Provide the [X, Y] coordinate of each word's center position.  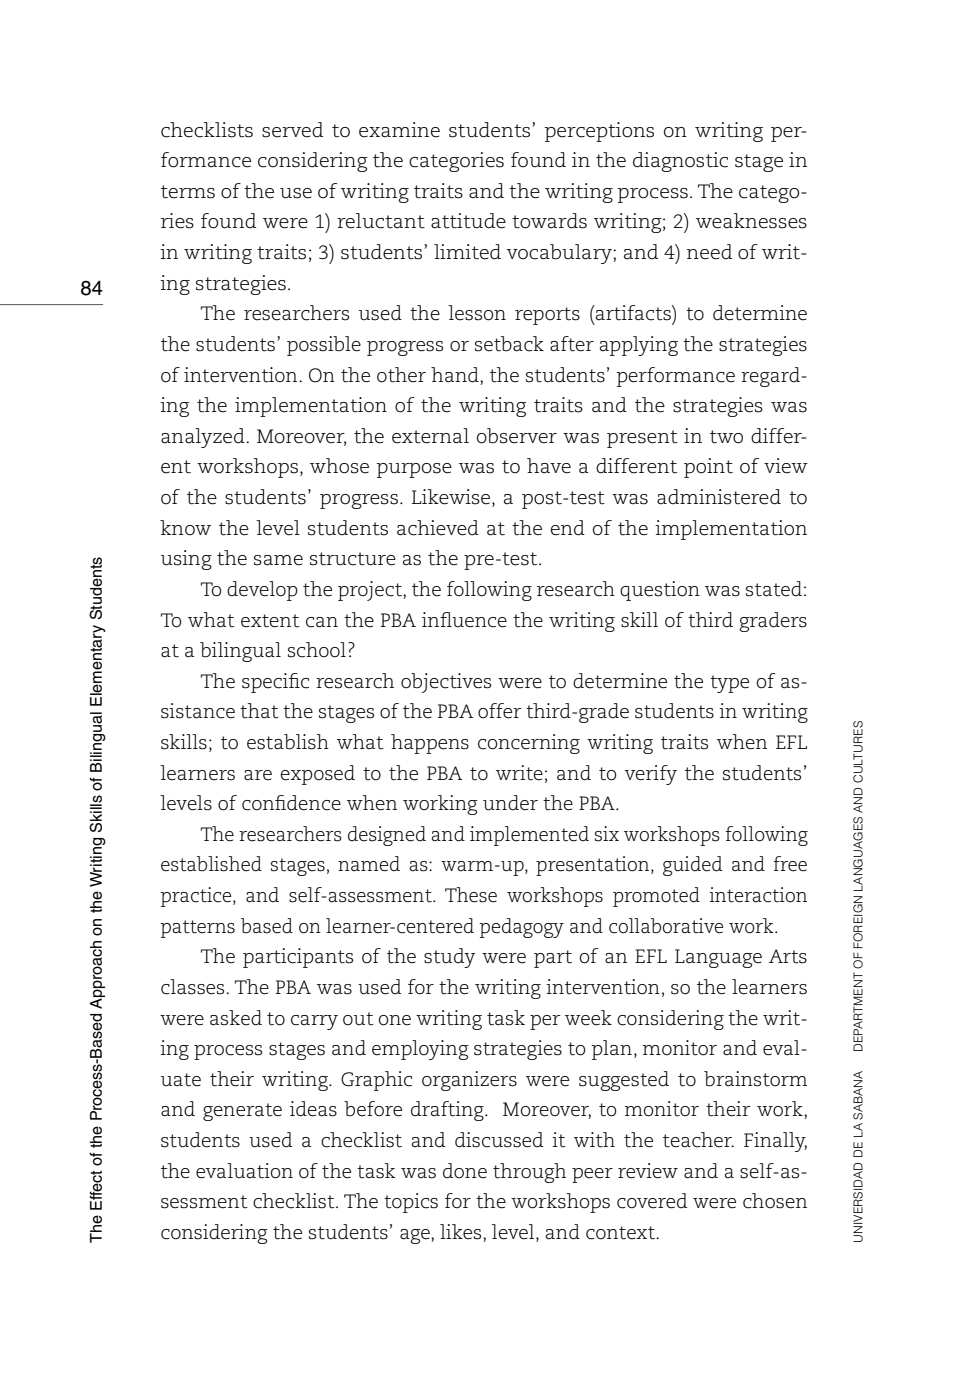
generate [242, 1112]
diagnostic [680, 162]
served [292, 130]
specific [275, 683]
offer [500, 711]
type [729, 684]
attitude [468, 221]
